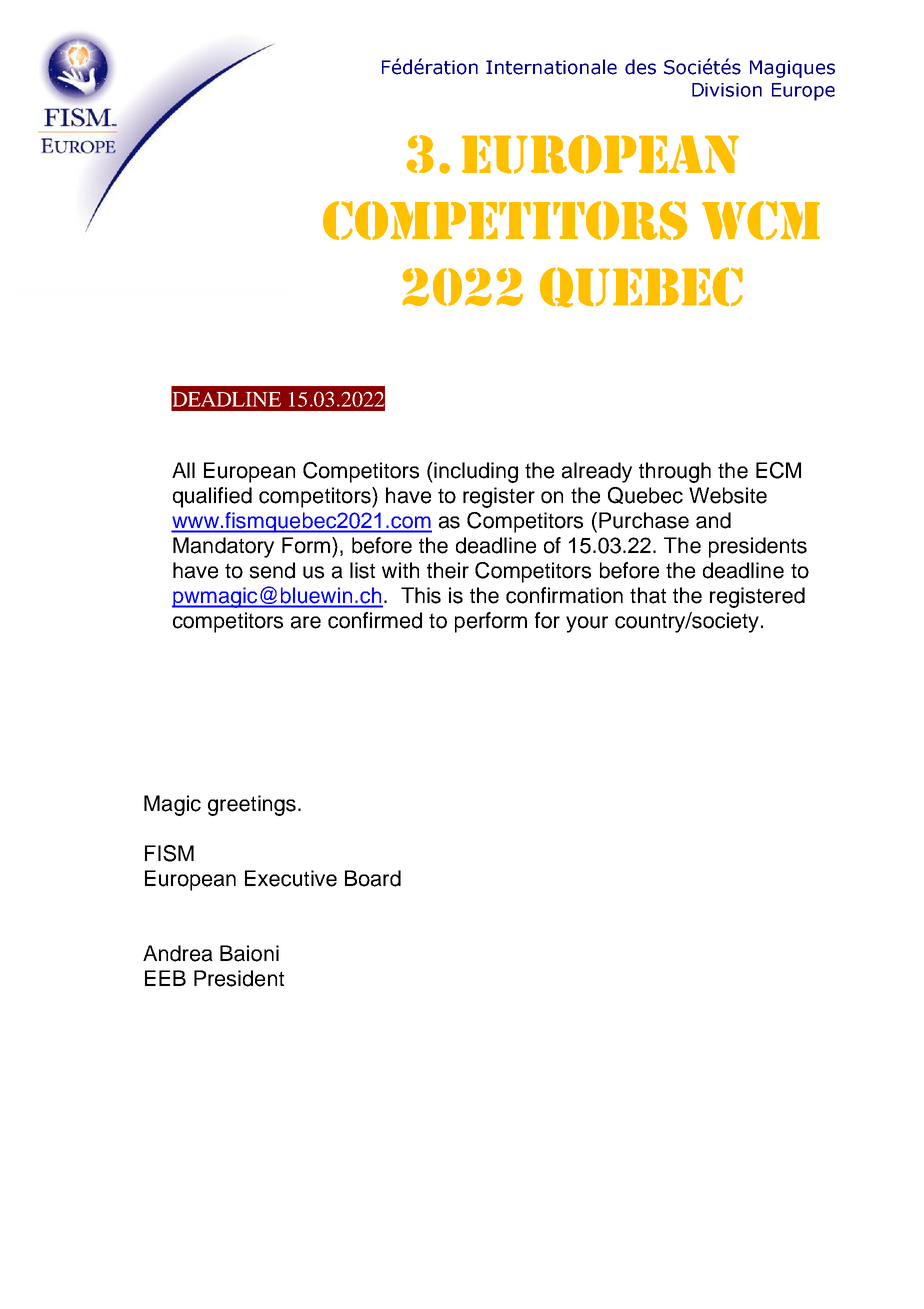 The height and width of the screenshot is (1309, 924). What do you see at coordinates (551, 67) in the screenshot?
I see `Internationale` at bounding box center [551, 67].
